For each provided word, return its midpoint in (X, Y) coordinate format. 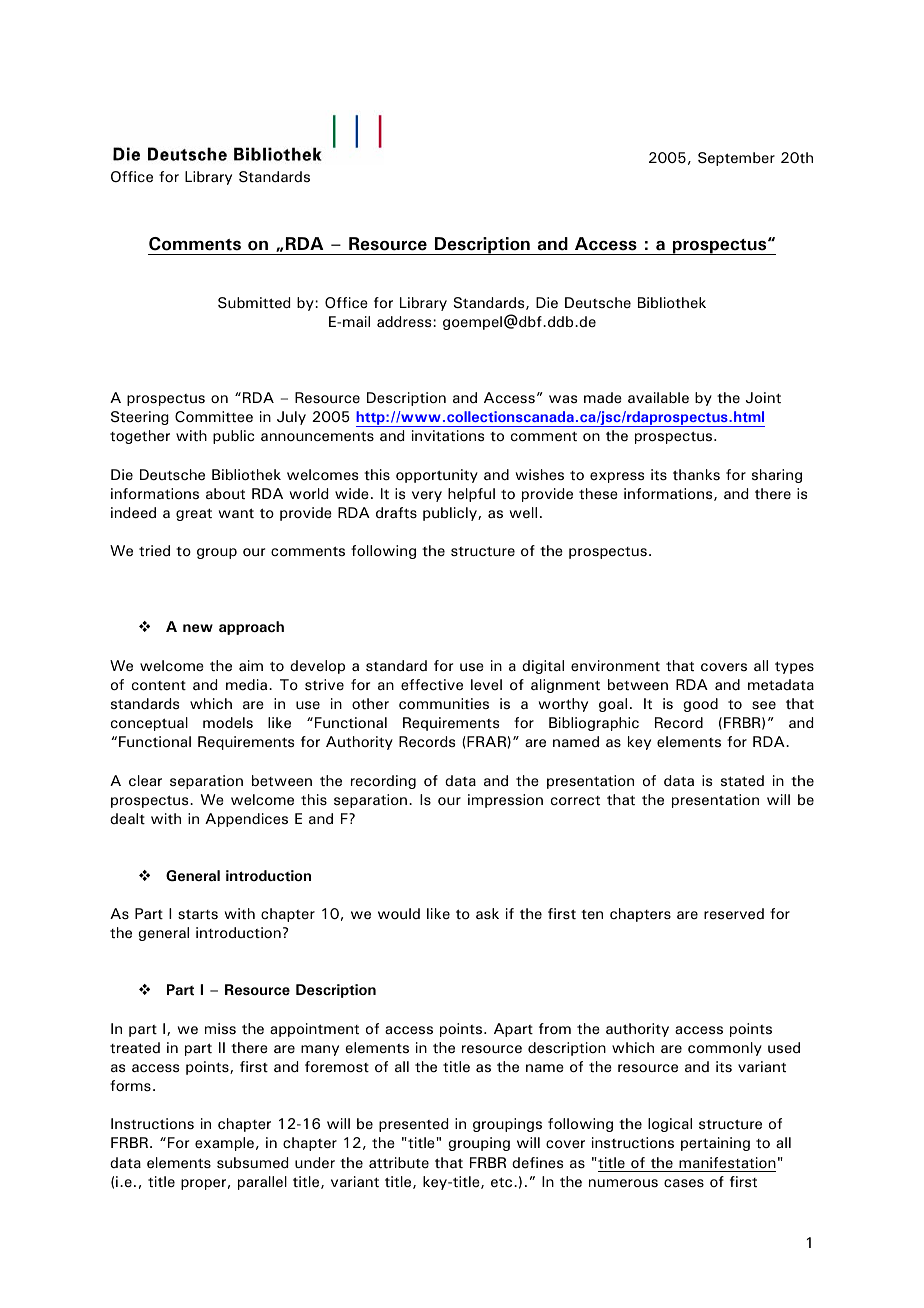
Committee (214, 417)
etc (503, 1182)
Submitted (254, 303)
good (700, 705)
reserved (734, 914)
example (224, 1144)
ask (487, 914)
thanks (696, 475)
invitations (448, 436)
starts (198, 914)
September (736, 159)
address (405, 322)
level (486, 684)
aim (251, 665)
